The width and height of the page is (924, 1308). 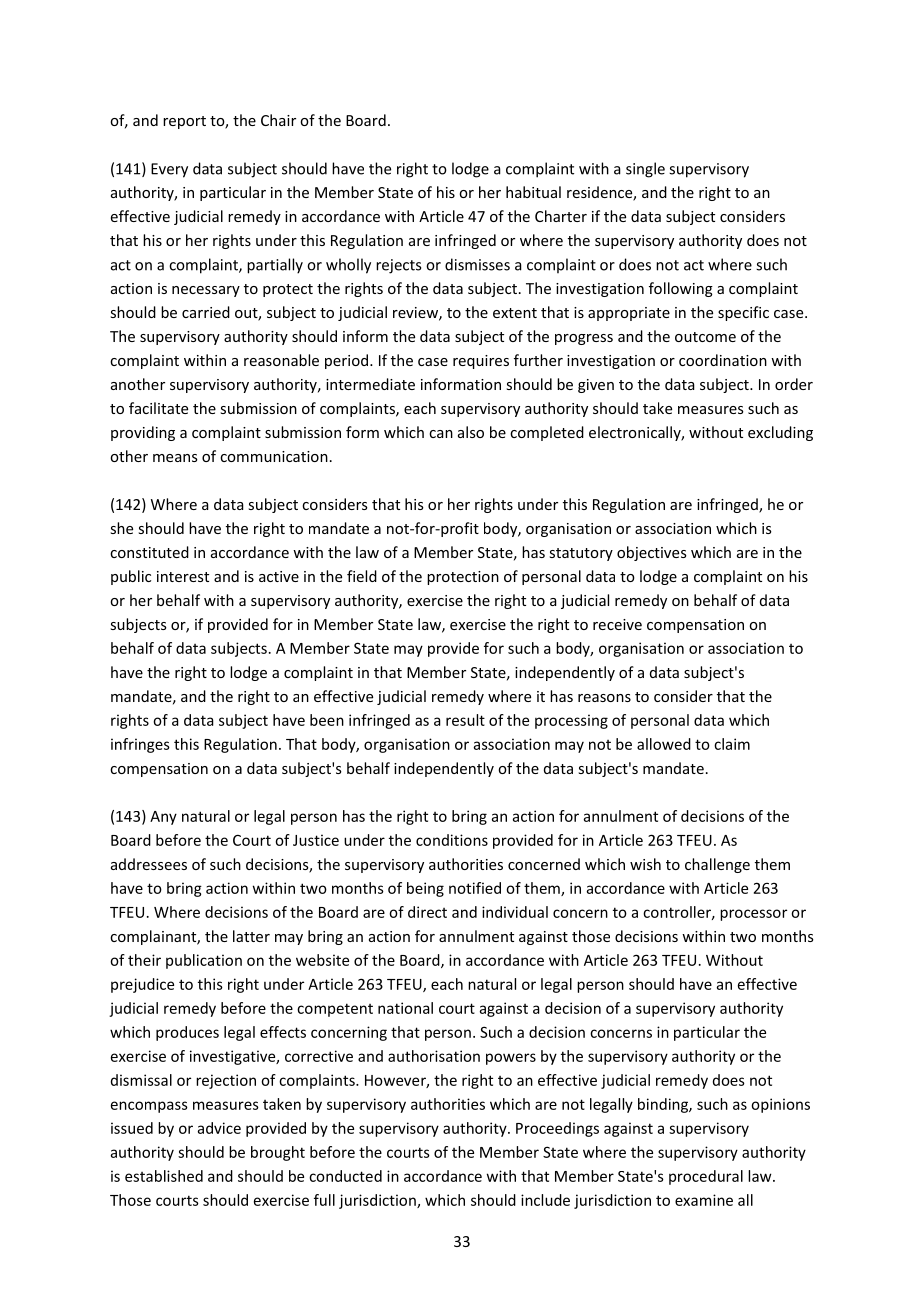 What do you see at coordinates (183, 576) in the page?
I see `interest` at bounding box center [183, 576].
